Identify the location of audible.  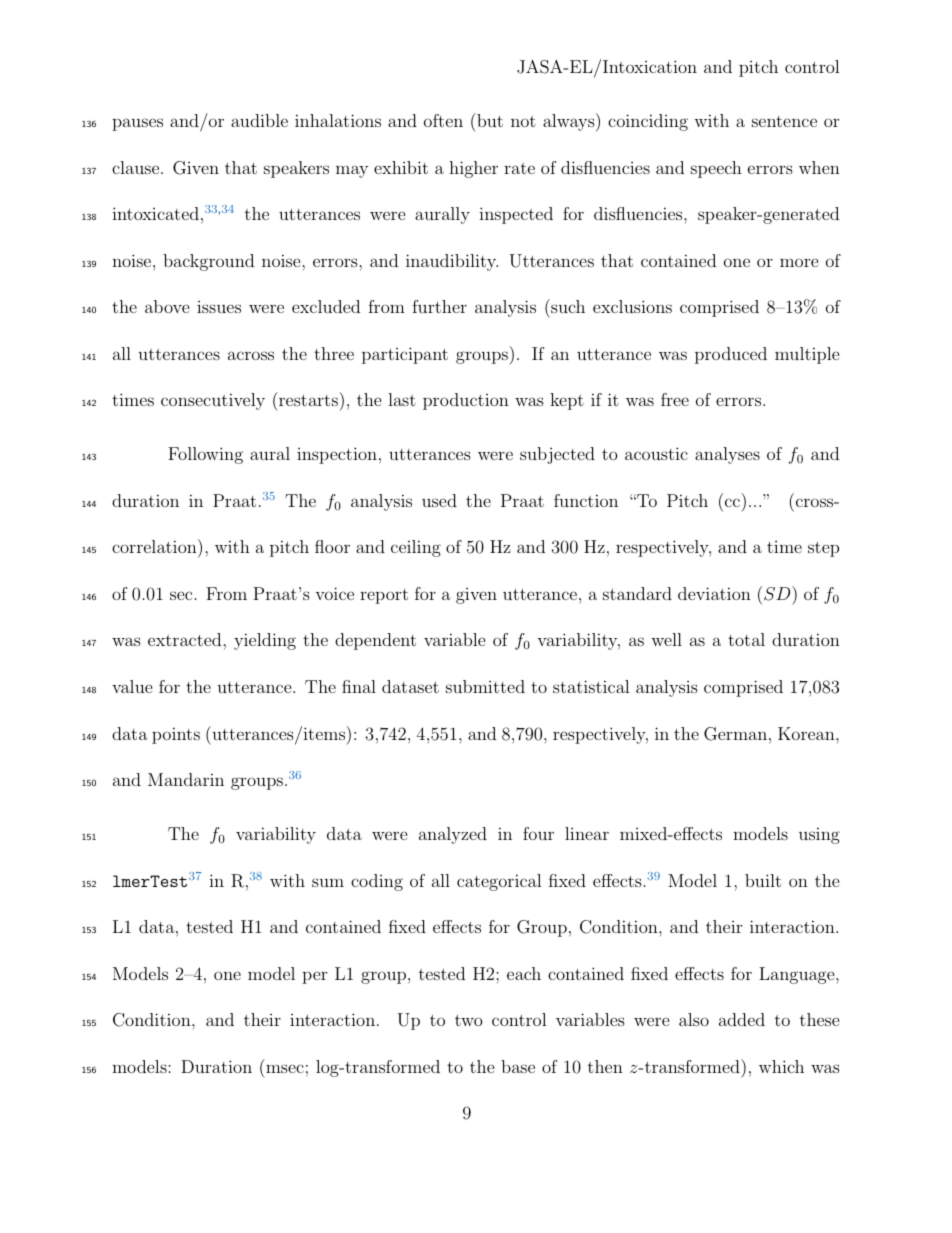
(259, 120).
